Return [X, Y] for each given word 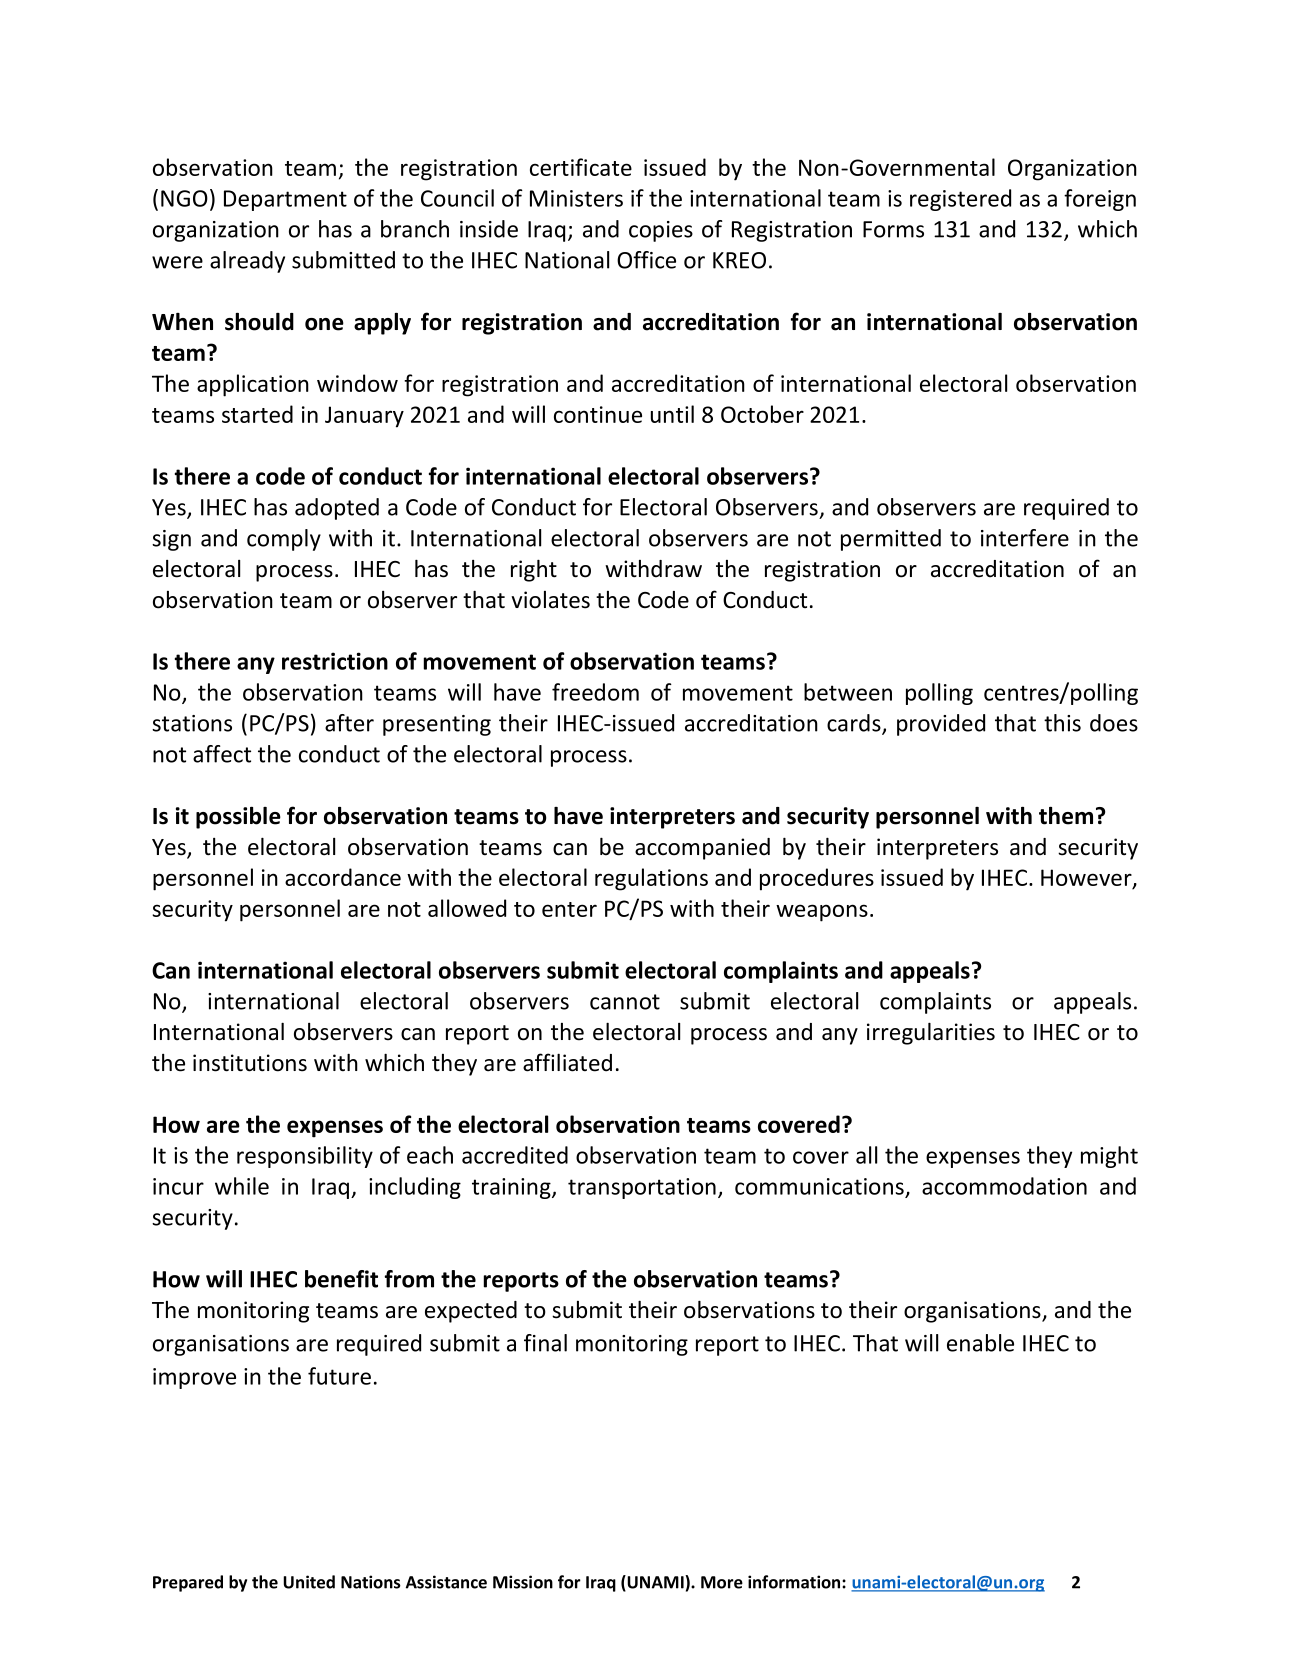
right [534, 570]
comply [284, 540]
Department [285, 200]
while [242, 1186]
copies [661, 231]
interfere [1025, 538]
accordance [343, 877]
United [309, 1582]
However [1087, 879]
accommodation [1004, 1186]
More [722, 1582]
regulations [651, 879]
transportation [642, 1188]
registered [960, 200]
